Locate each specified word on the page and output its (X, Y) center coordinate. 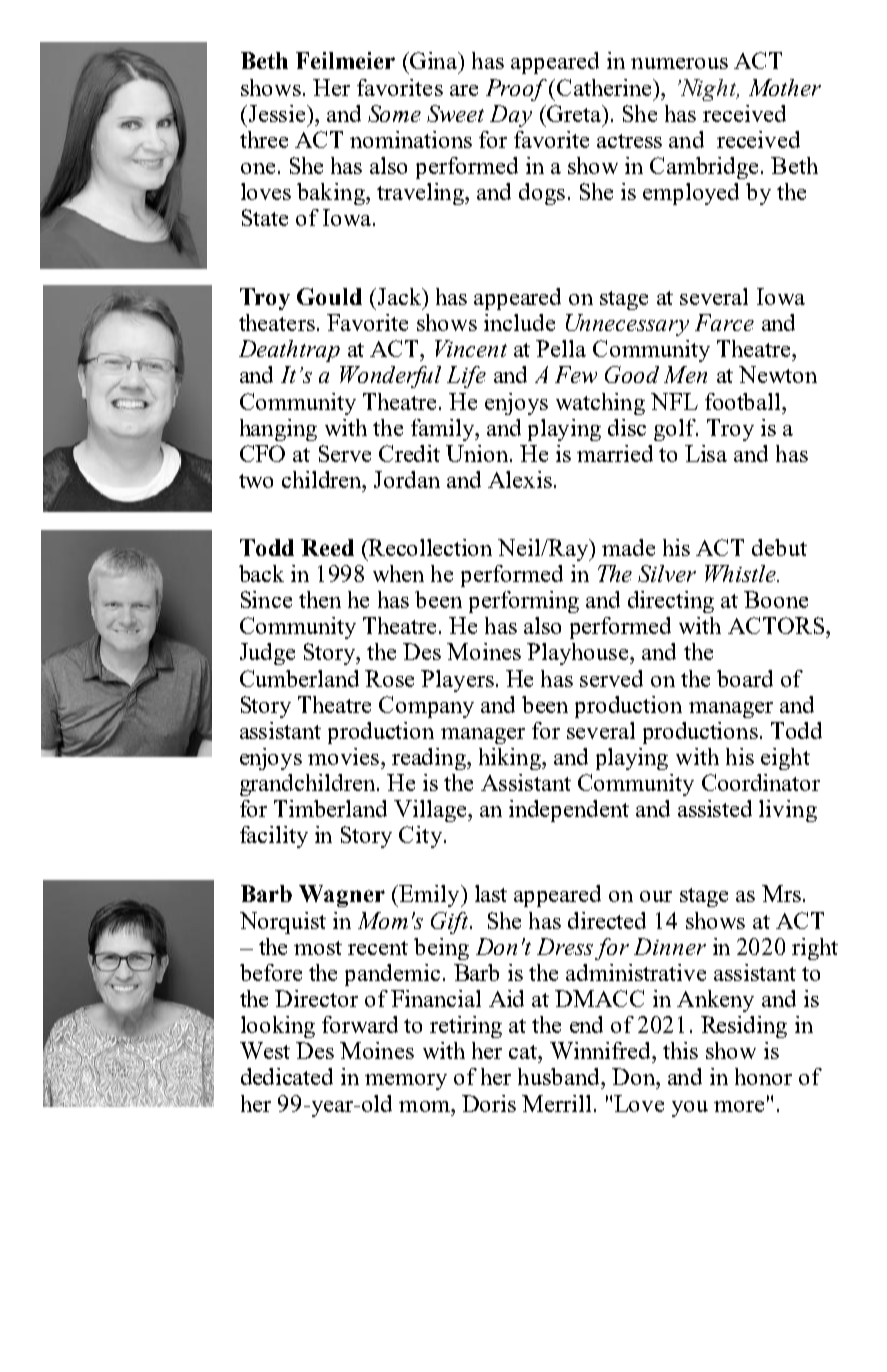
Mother (785, 87)
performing (524, 602)
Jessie (277, 113)
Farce (724, 322)
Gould (329, 296)
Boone (776, 599)
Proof (516, 90)
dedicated (287, 1076)
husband (560, 1076)
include (519, 322)
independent (569, 811)
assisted (715, 808)
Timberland (330, 808)
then (320, 599)
